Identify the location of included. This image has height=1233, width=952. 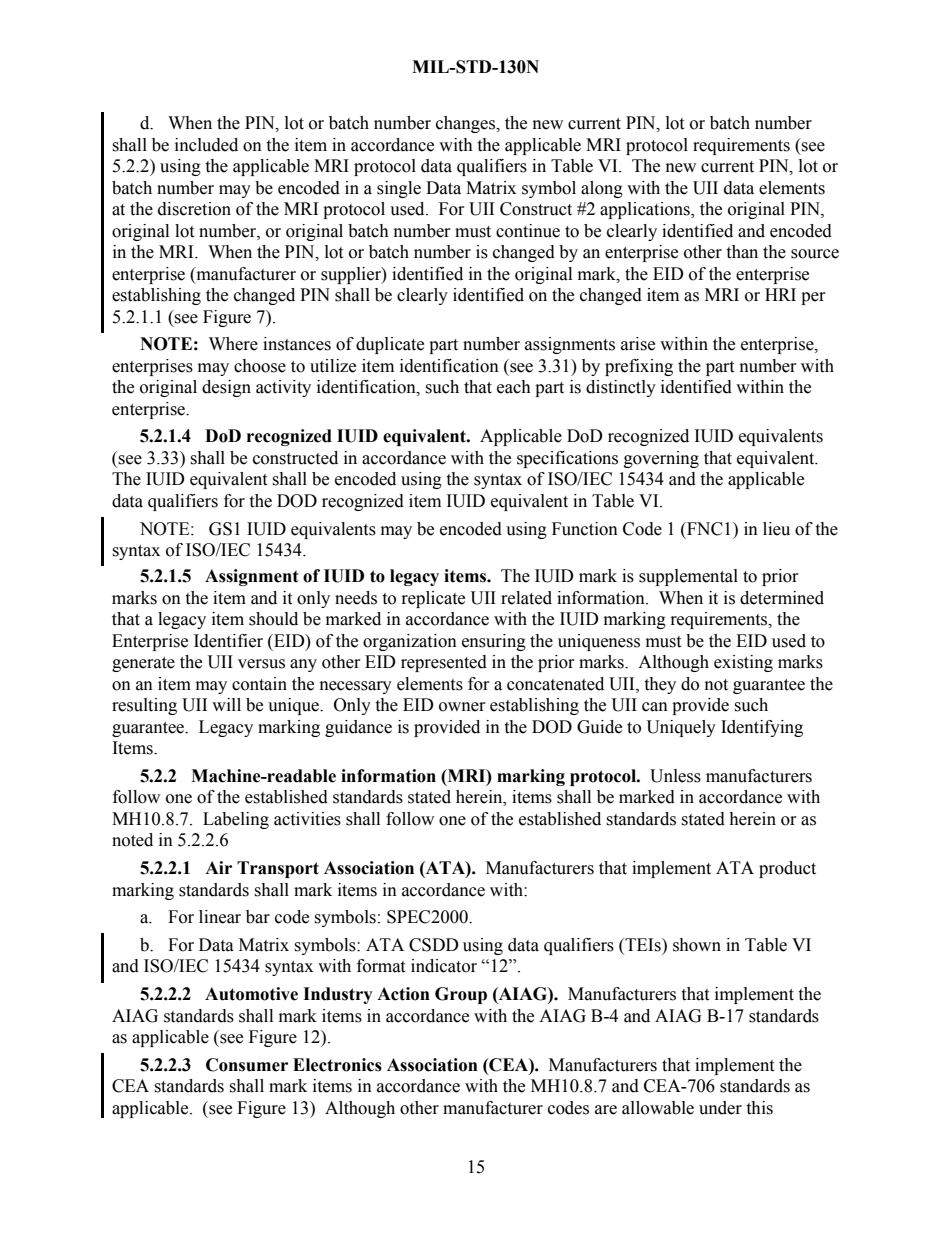
(206, 145).
